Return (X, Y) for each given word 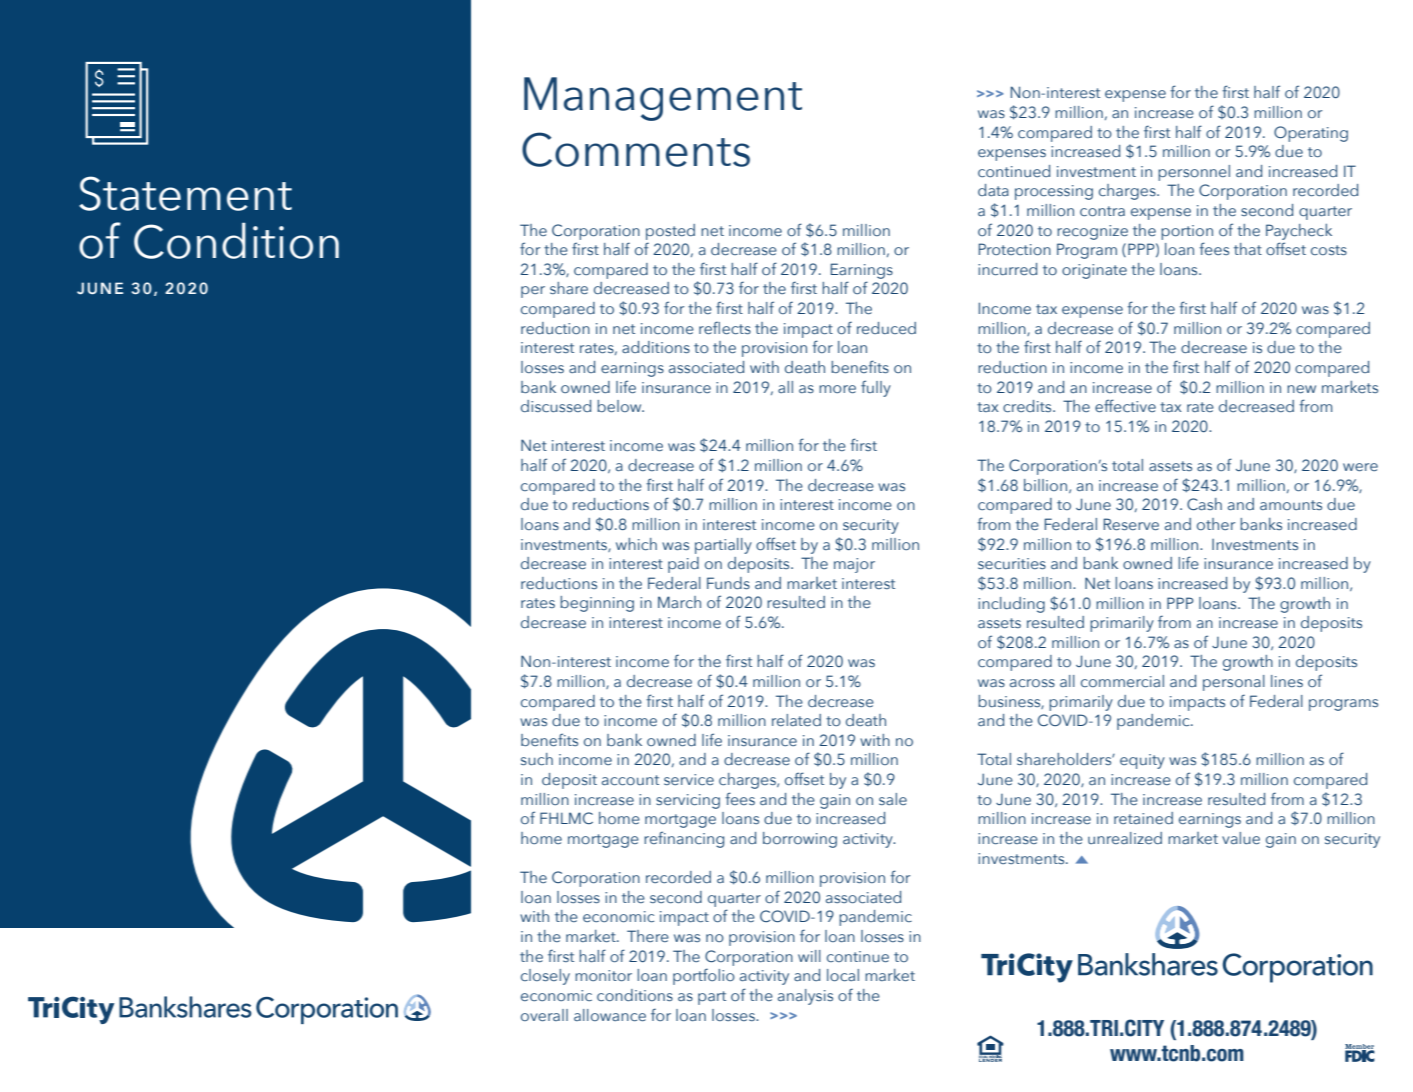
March (679, 602)
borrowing (800, 840)
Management (663, 99)
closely (545, 977)
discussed (556, 406)
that (1248, 249)
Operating (1311, 134)
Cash (1204, 504)
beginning (597, 604)
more (837, 389)
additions (656, 347)
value (1241, 838)
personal (1234, 683)
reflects (725, 327)
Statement (185, 193)
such (537, 759)
